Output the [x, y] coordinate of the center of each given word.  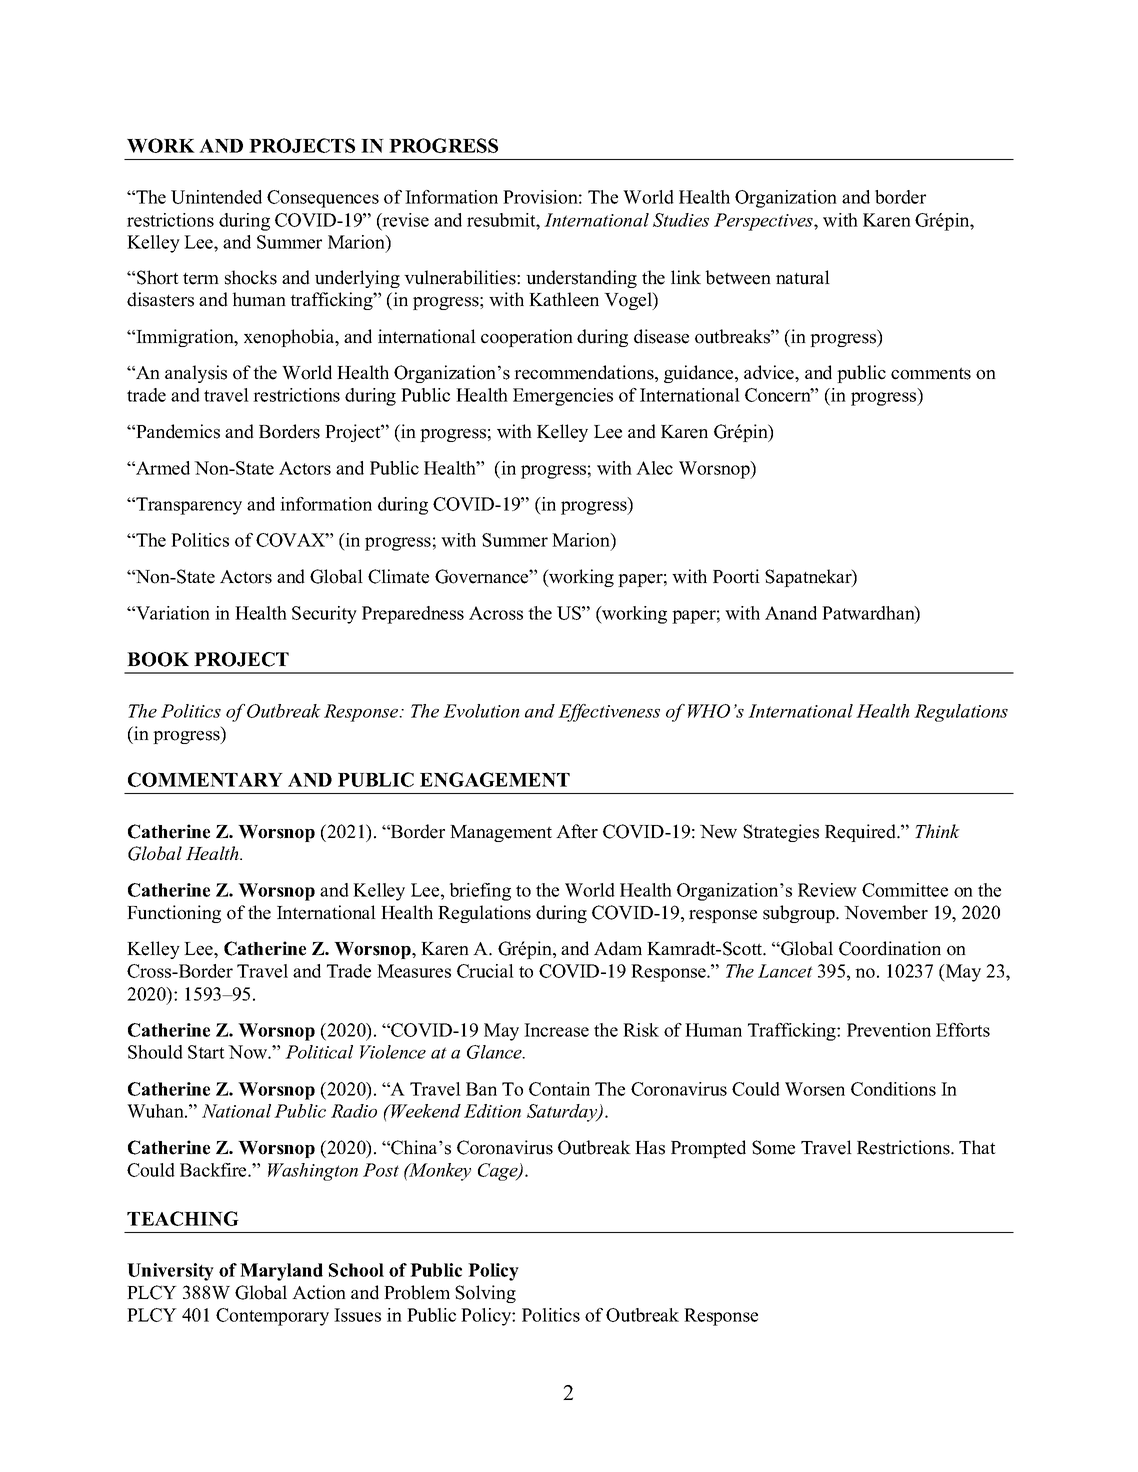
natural [803, 277]
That [977, 1147]
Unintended [216, 197]
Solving [485, 1294]
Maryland [281, 1272]
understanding [581, 279]
